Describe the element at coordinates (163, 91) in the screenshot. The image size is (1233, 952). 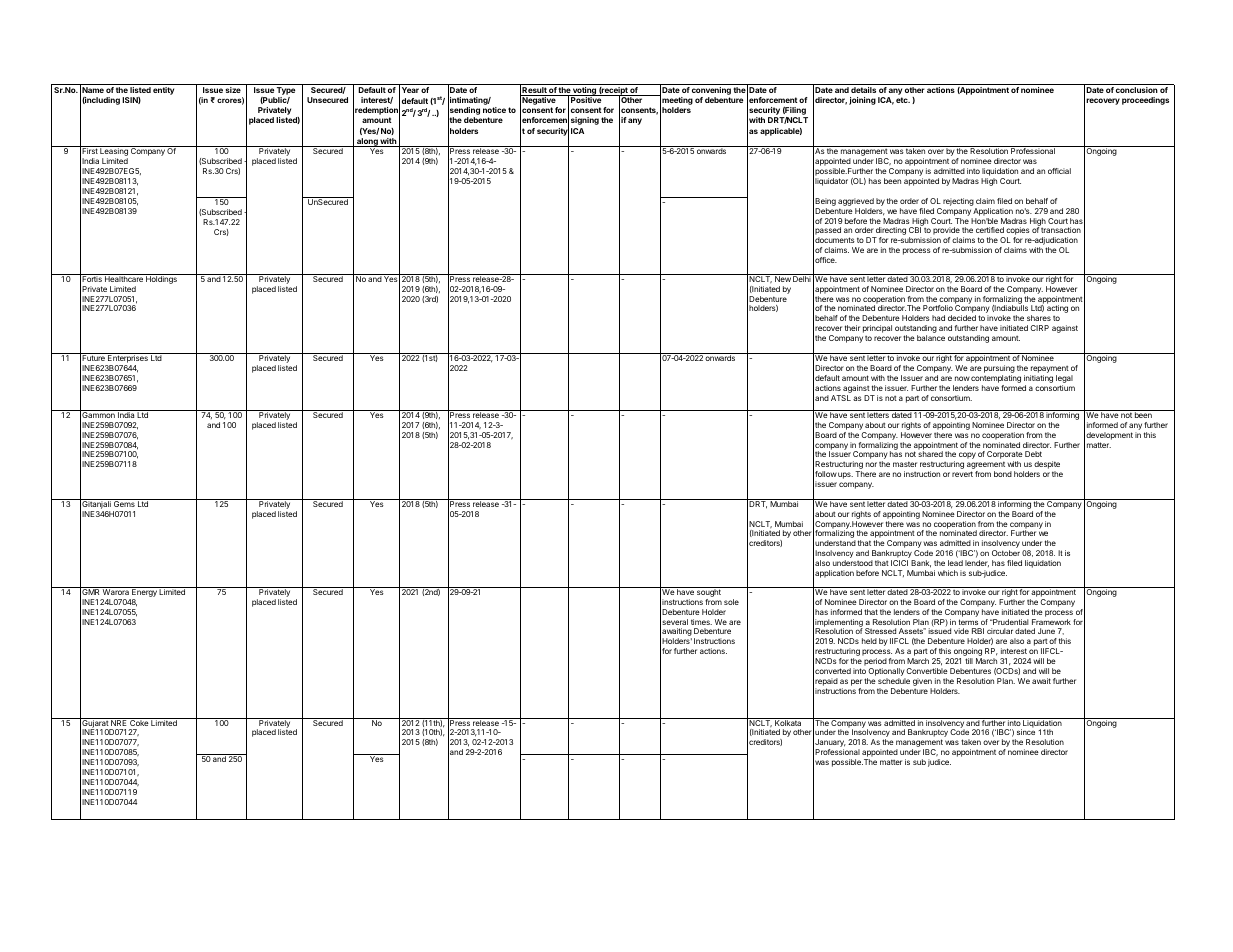
I see `entity` at that location.
